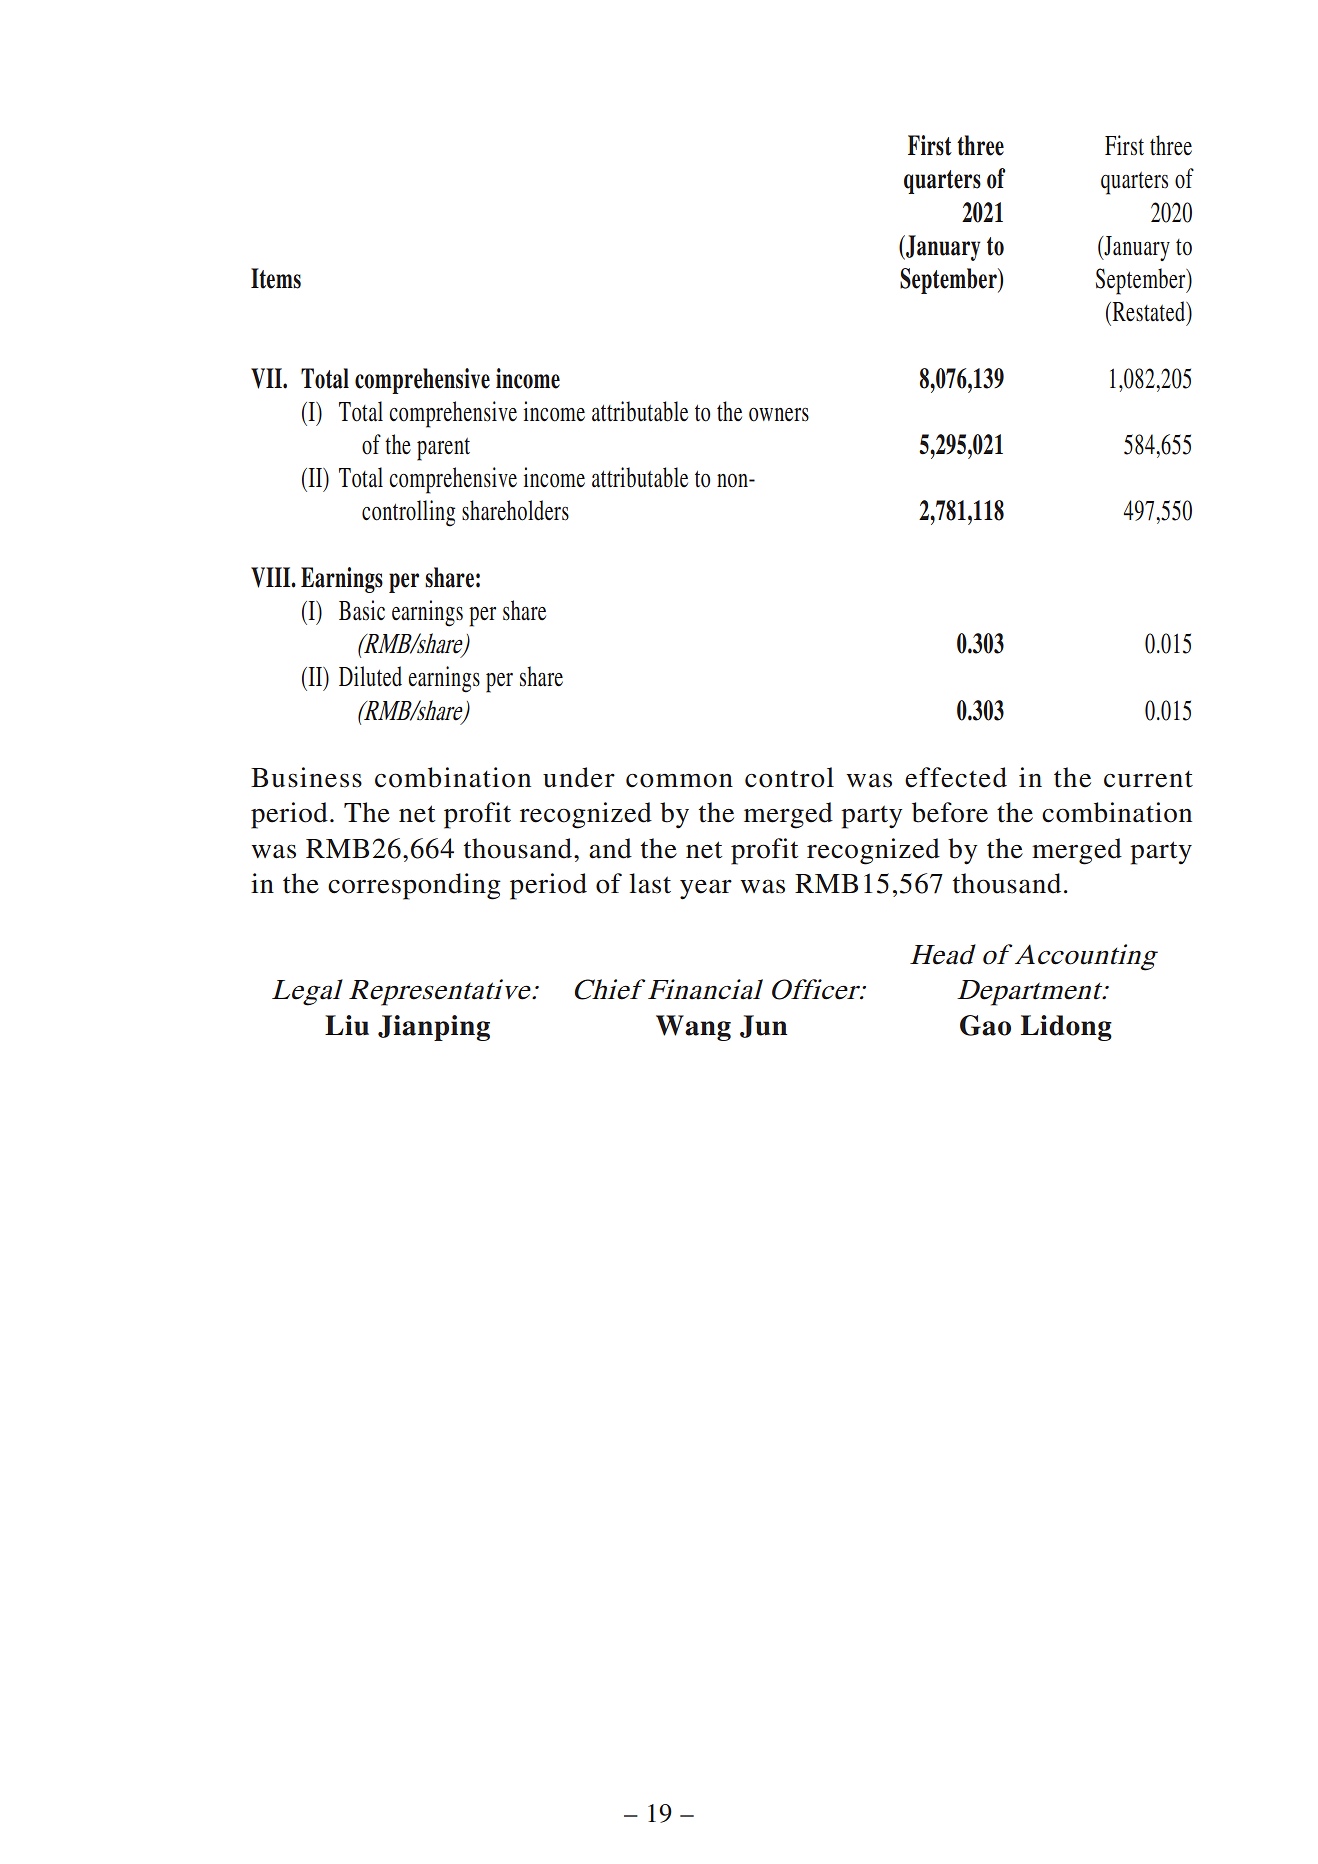 The width and height of the page is (1318, 1864). What do you see at coordinates (347, 1025) in the page?
I see `Liu` at bounding box center [347, 1025].
